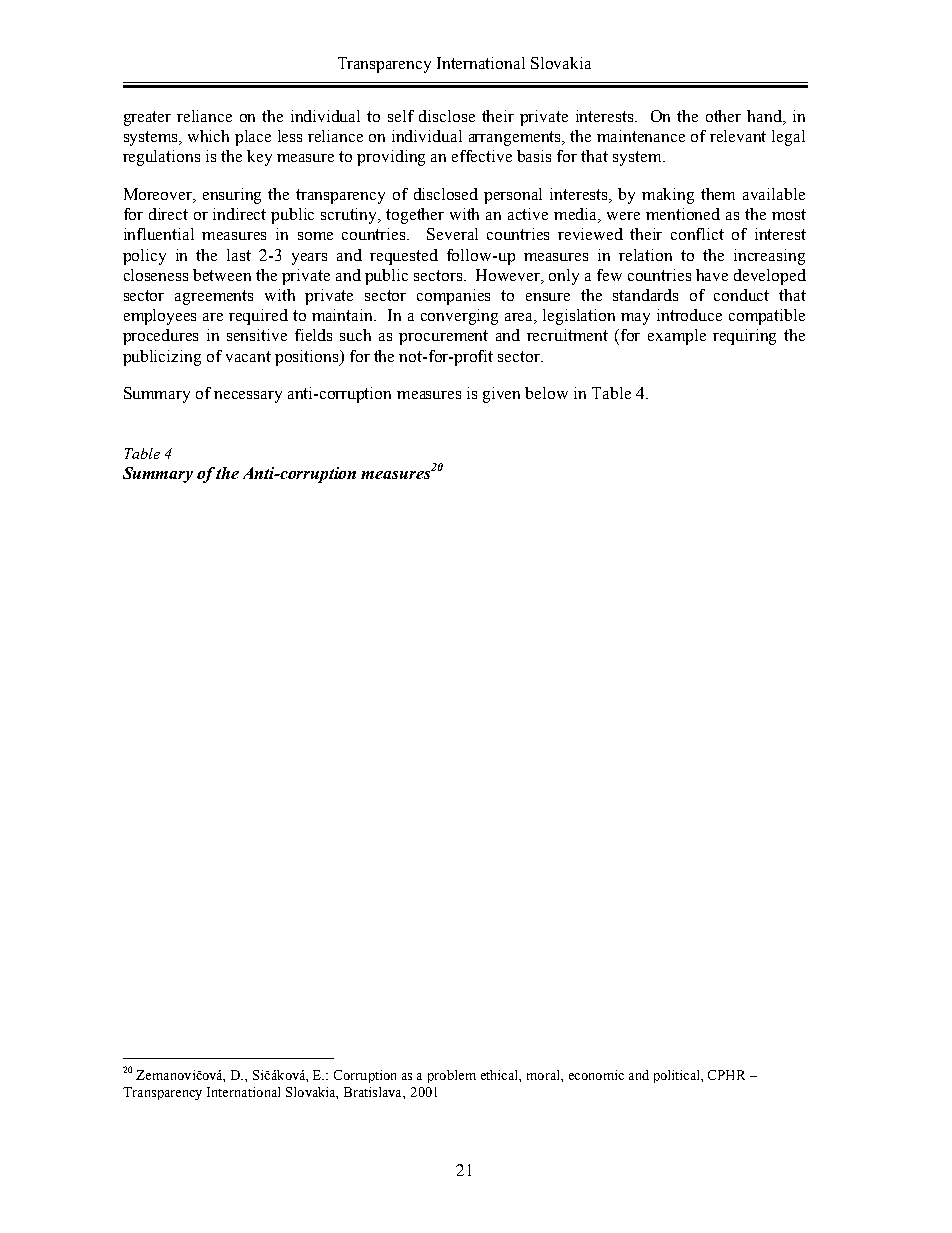 This screenshot has width=952, height=1233. Describe the element at coordinates (596, 1075) in the screenshot. I see `economic` at that location.
